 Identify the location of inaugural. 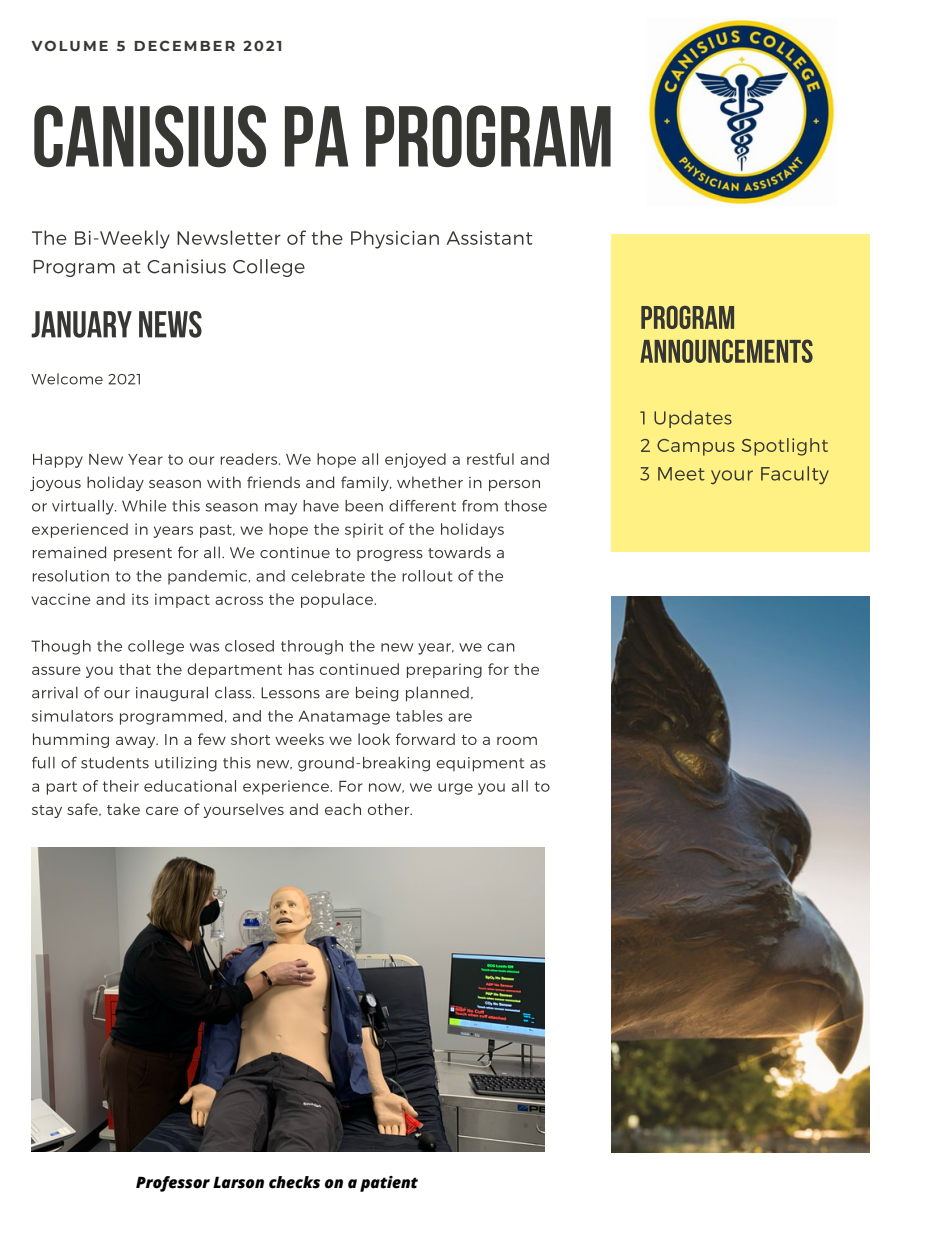
(172, 694).
